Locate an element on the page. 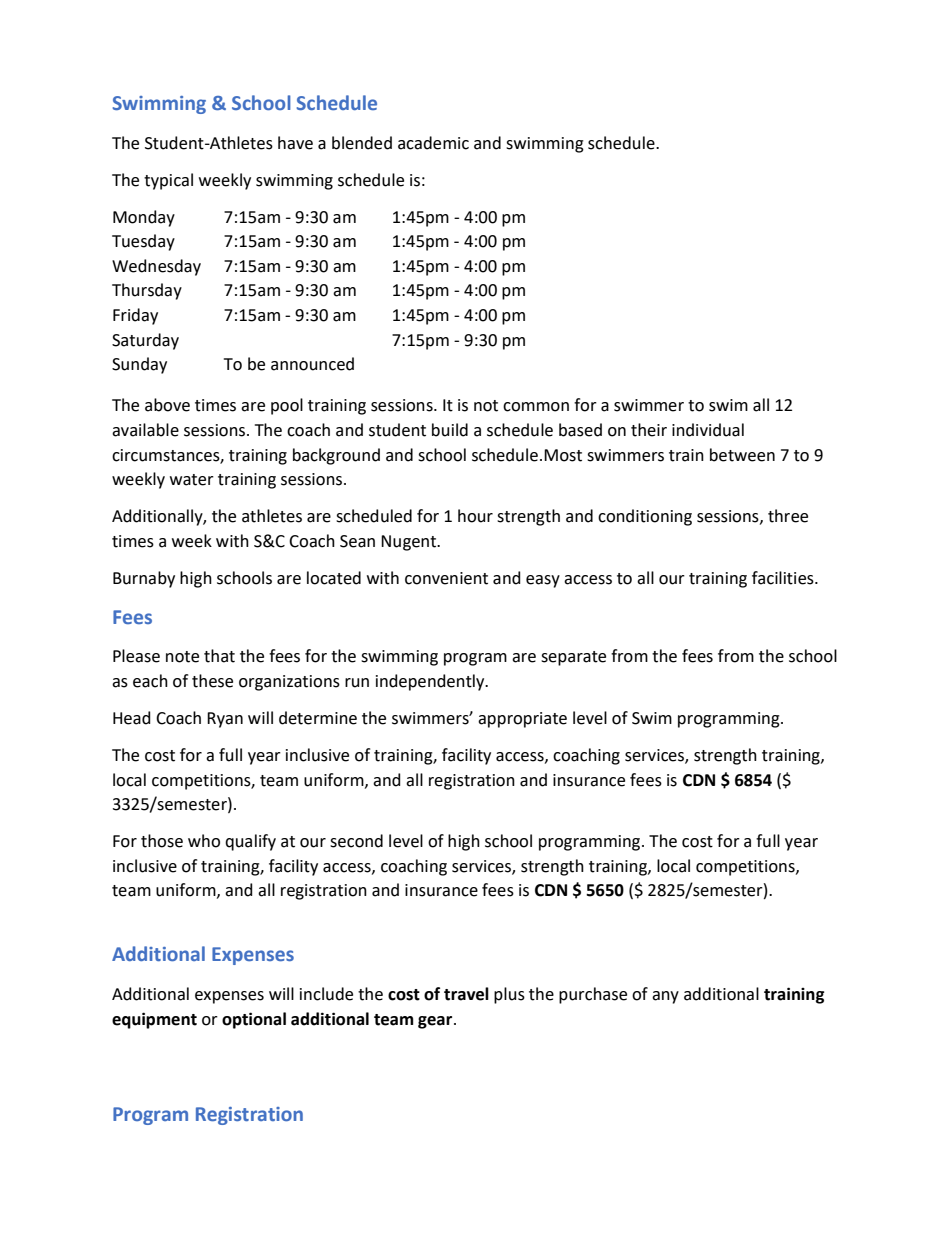 This image has height=1233, width=952. blended is located at coordinates (362, 143).
